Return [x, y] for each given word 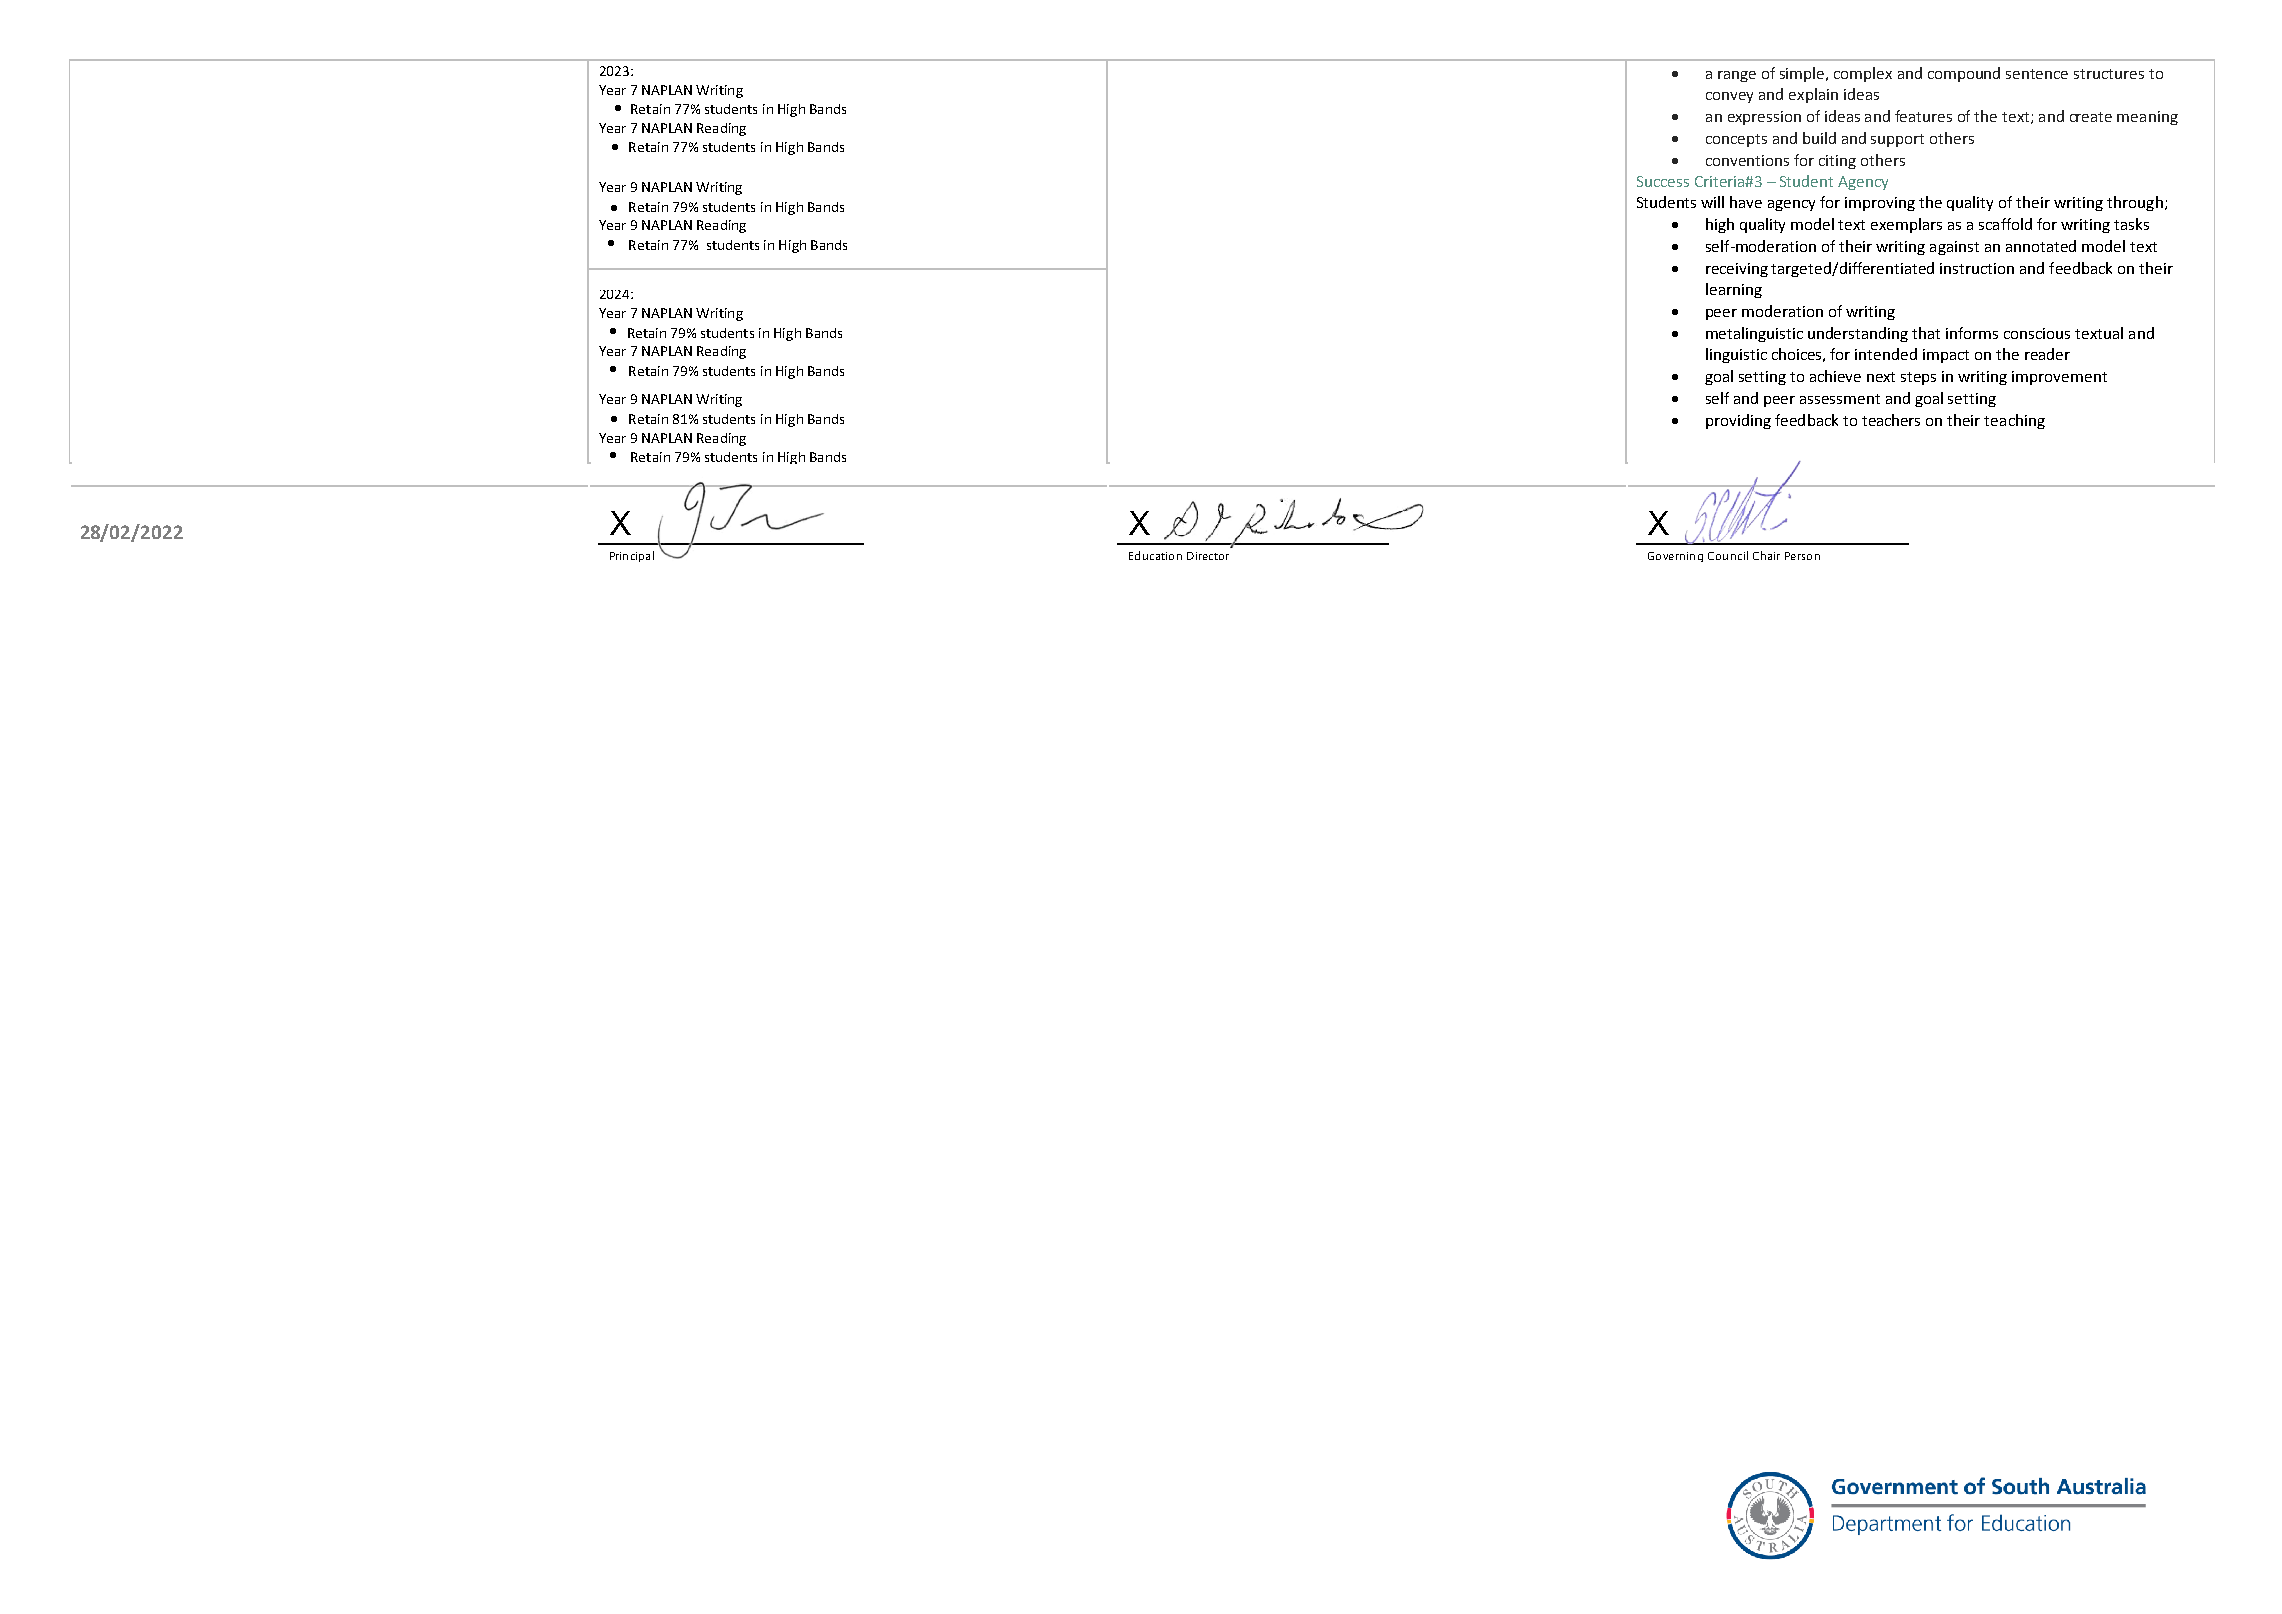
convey [1729, 97]
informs [1972, 333]
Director [1208, 556]
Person [1802, 556]
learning [1734, 290]
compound [1964, 74]
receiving [1737, 270]
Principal [632, 556]
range [1737, 76]
